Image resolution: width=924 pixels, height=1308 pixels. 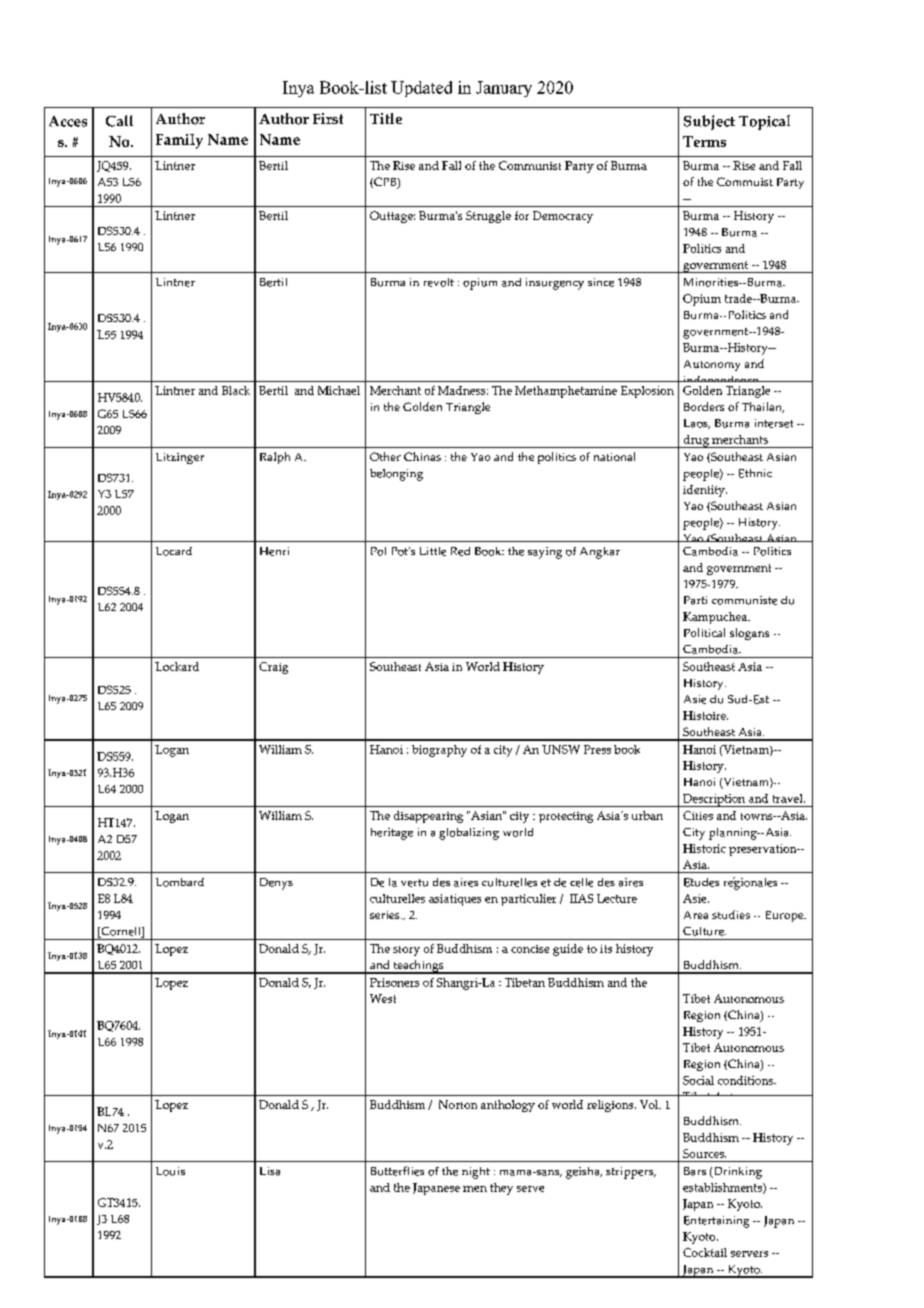 I want to click on Louis, so click(x=170, y=1171).
